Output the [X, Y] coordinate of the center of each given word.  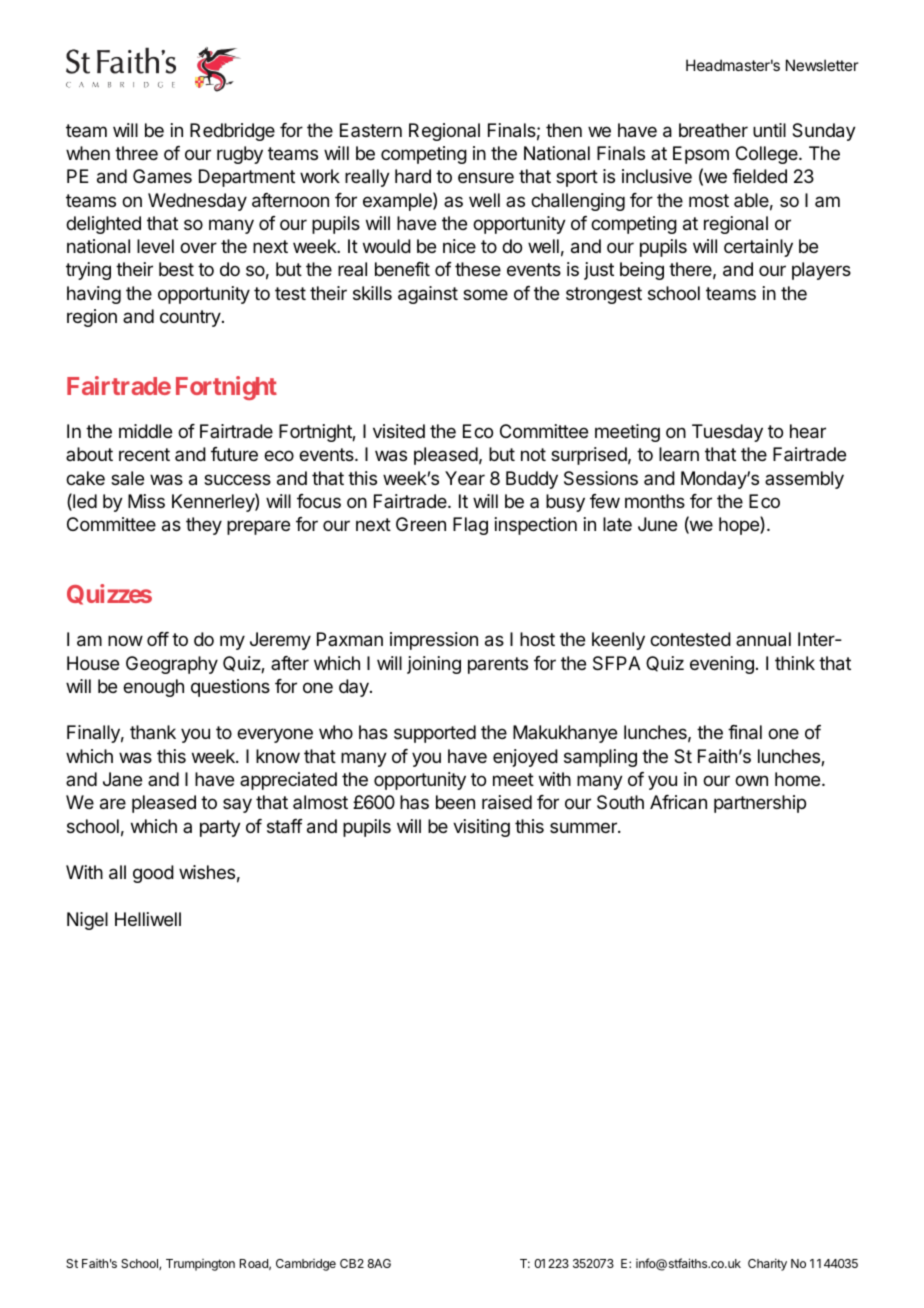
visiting [481, 828]
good [153, 874]
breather [713, 130]
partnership [760, 804]
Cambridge [306, 1265]
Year [465, 478]
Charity [767, 1264]
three [136, 153]
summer [584, 827]
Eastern [371, 130]
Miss [146, 501]
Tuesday [727, 433]
